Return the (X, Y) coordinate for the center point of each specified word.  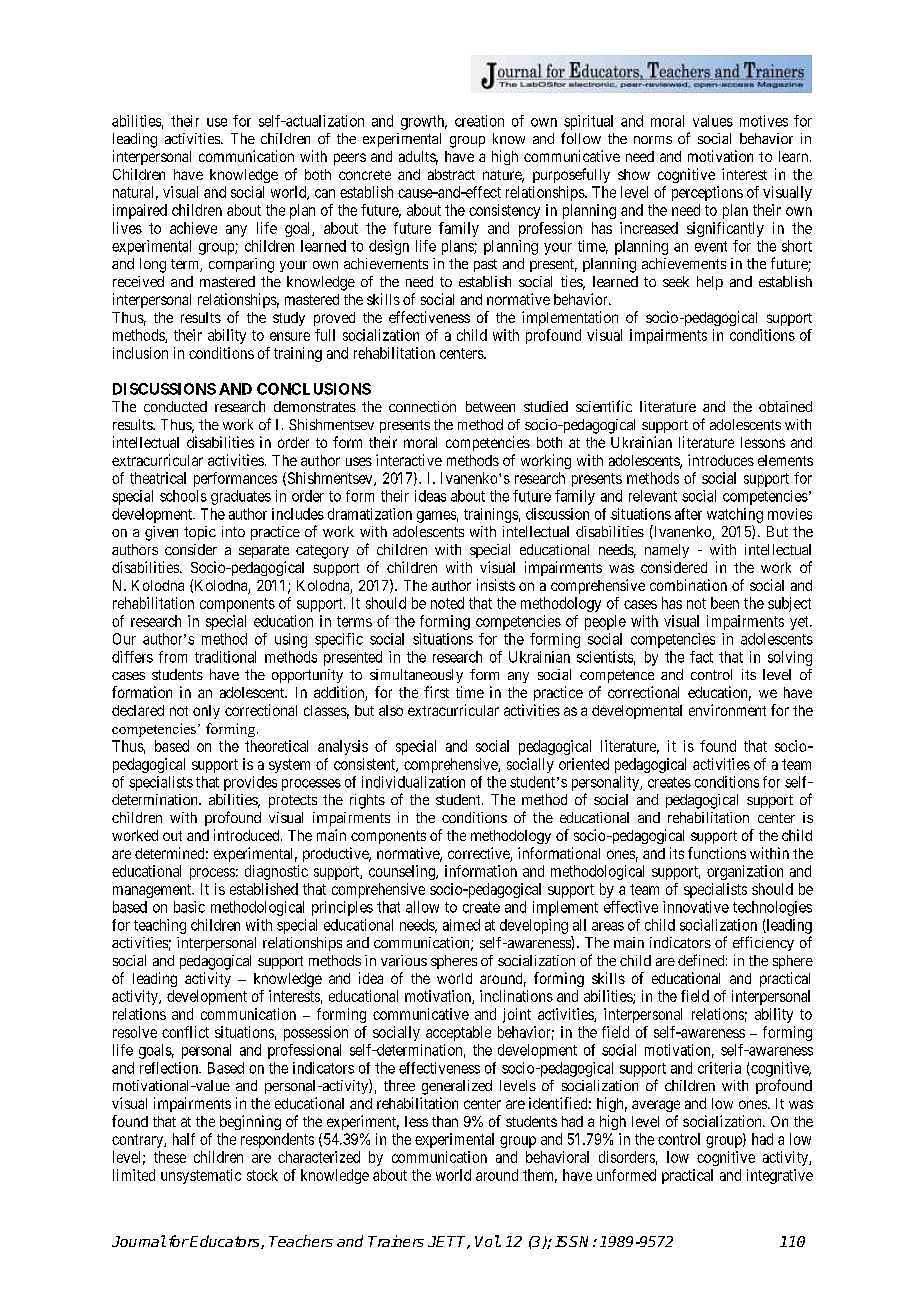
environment (727, 710)
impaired (140, 211)
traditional (225, 657)
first (436, 692)
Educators (225, 1242)
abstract (451, 174)
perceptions (707, 193)
